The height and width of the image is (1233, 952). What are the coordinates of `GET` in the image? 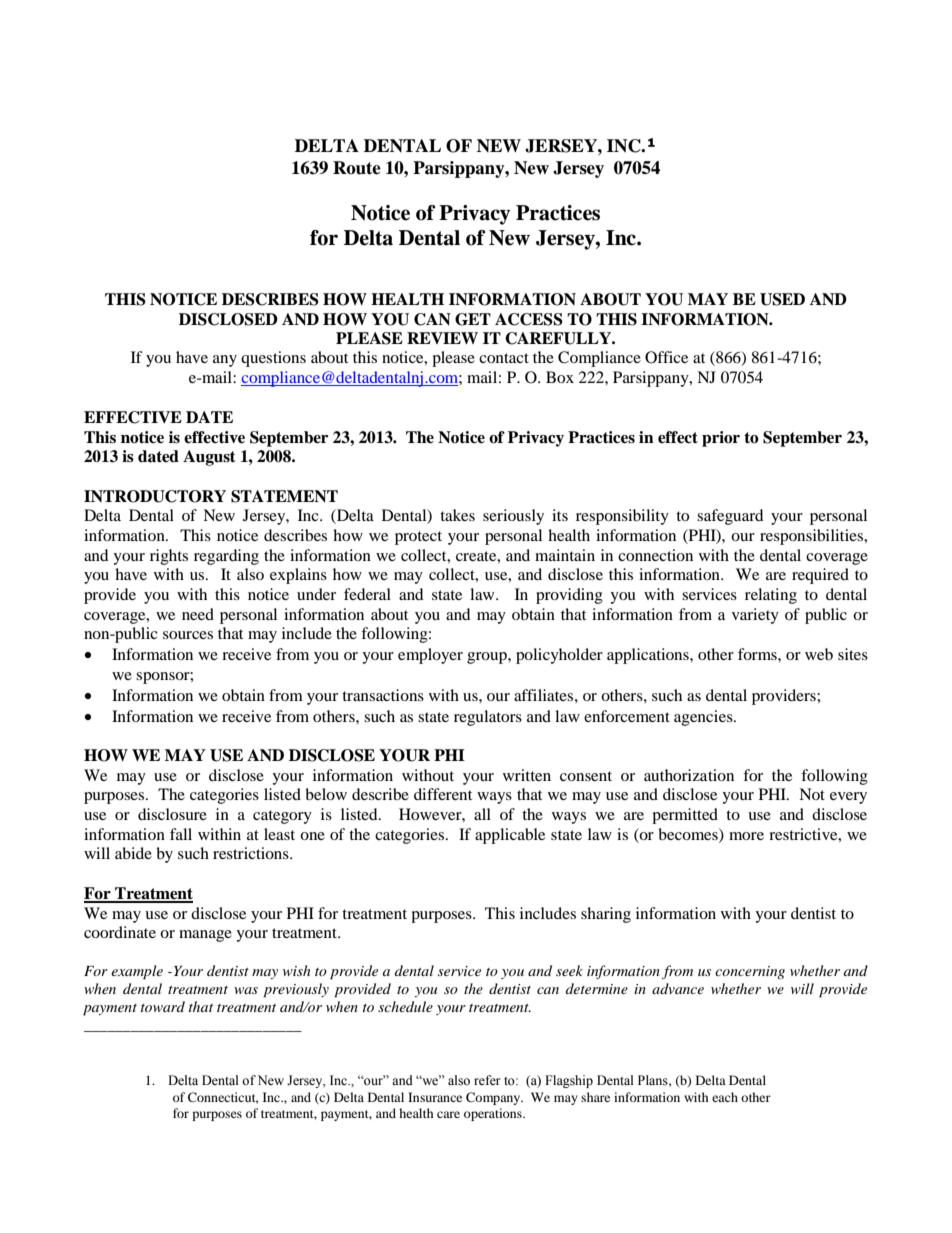 It's located at (473, 319).
